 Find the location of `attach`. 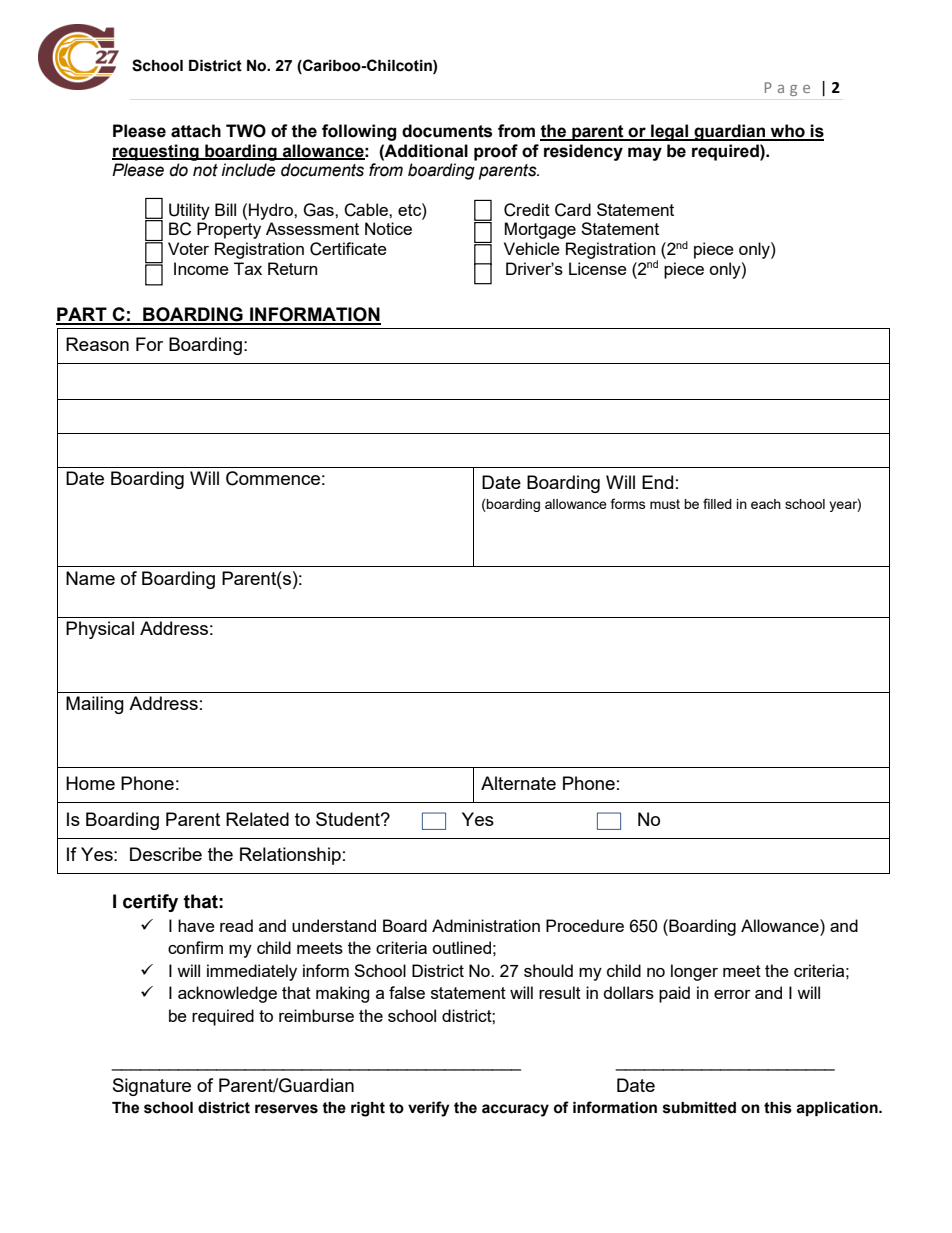

attach is located at coordinates (196, 131).
